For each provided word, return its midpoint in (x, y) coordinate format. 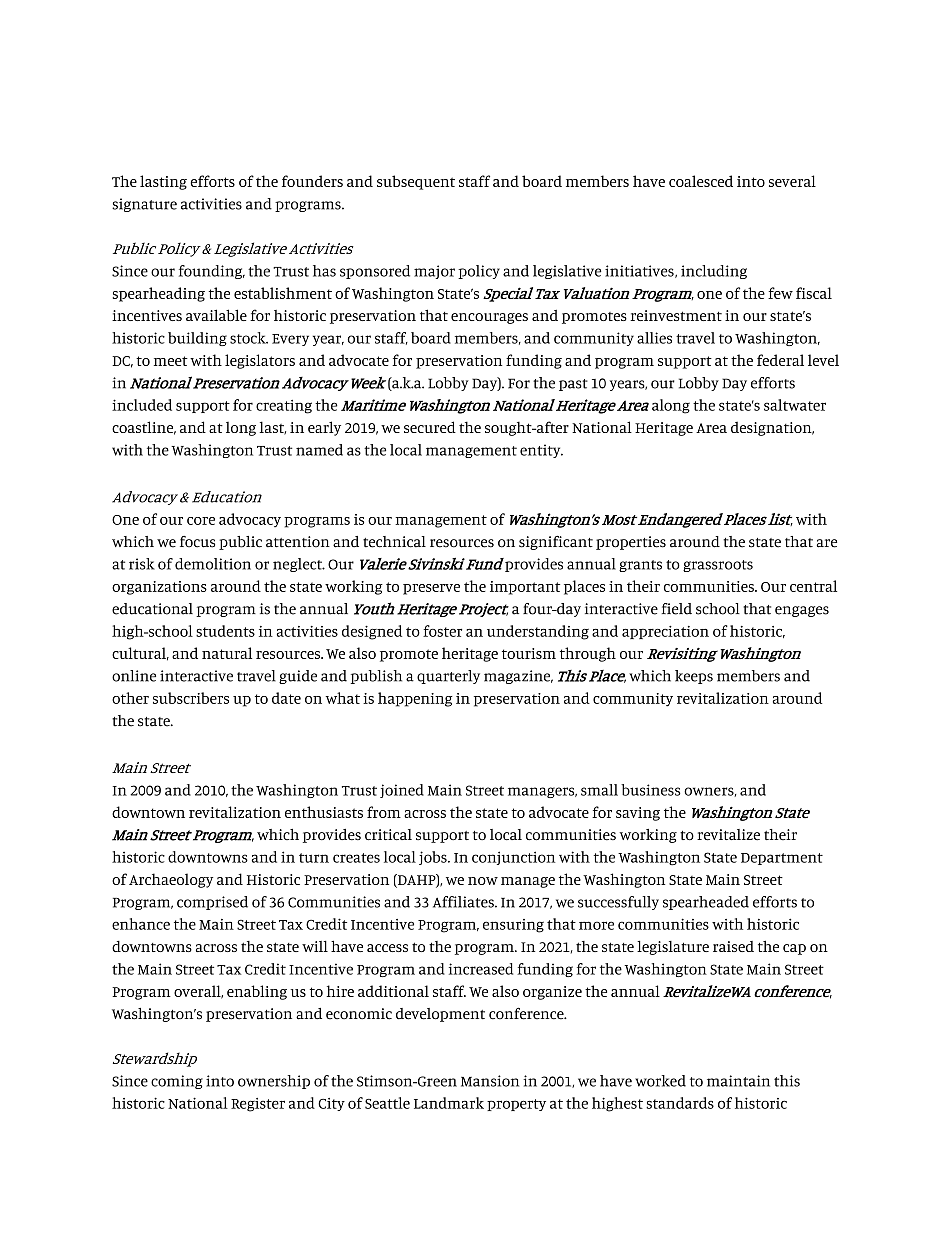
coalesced (701, 181)
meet (171, 361)
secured (430, 427)
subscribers (191, 698)
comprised (212, 903)
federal (780, 360)
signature (144, 205)
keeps (694, 677)
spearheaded (706, 903)
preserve (431, 589)
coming (177, 1082)
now (483, 881)
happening (415, 699)
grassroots (718, 566)
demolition (213, 564)
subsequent (416, 182)
